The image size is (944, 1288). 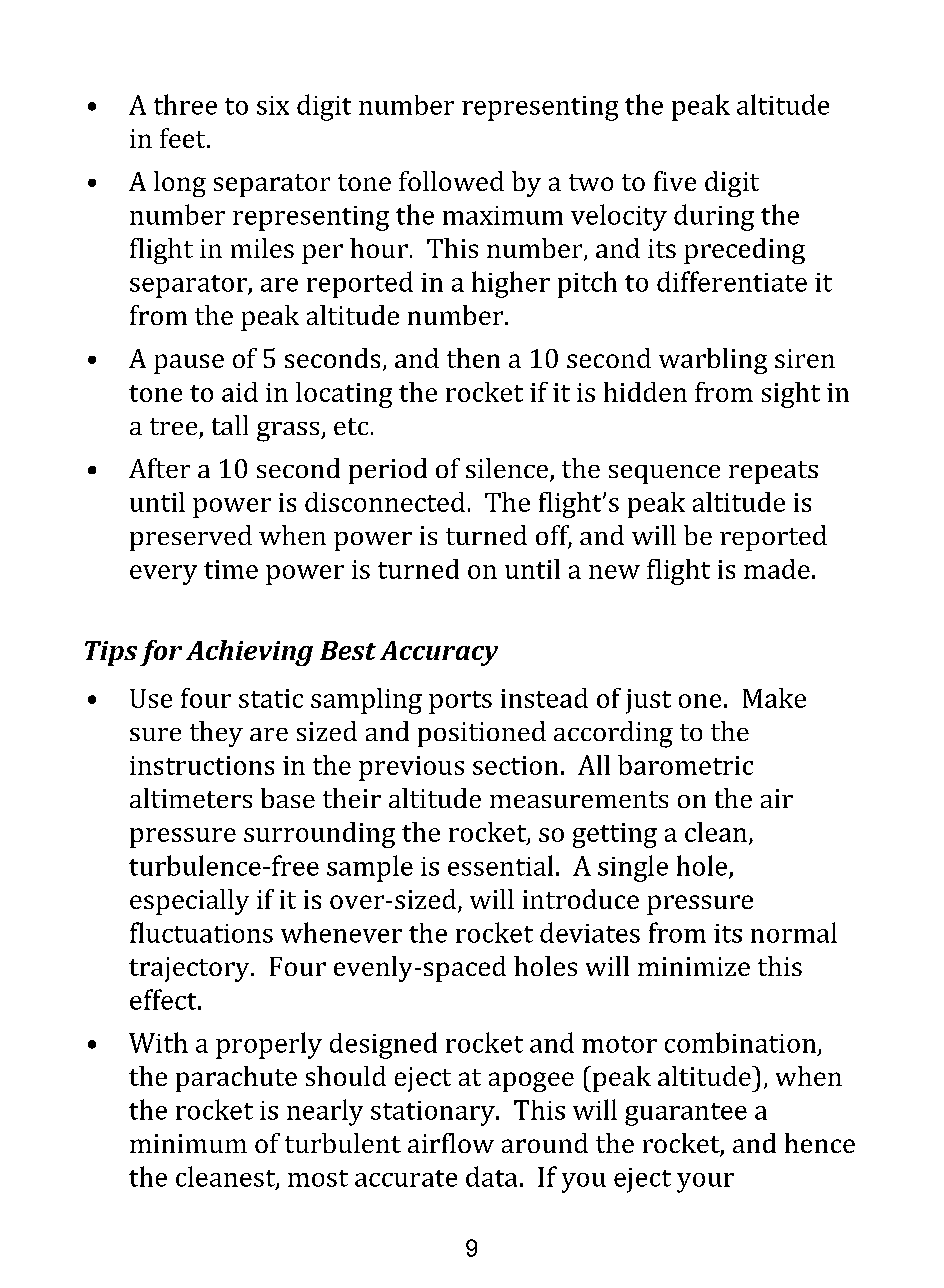 What do you see at coordinates (451, 181) in the screenshot?
I see `followed` at bounding box center [451, 181].
